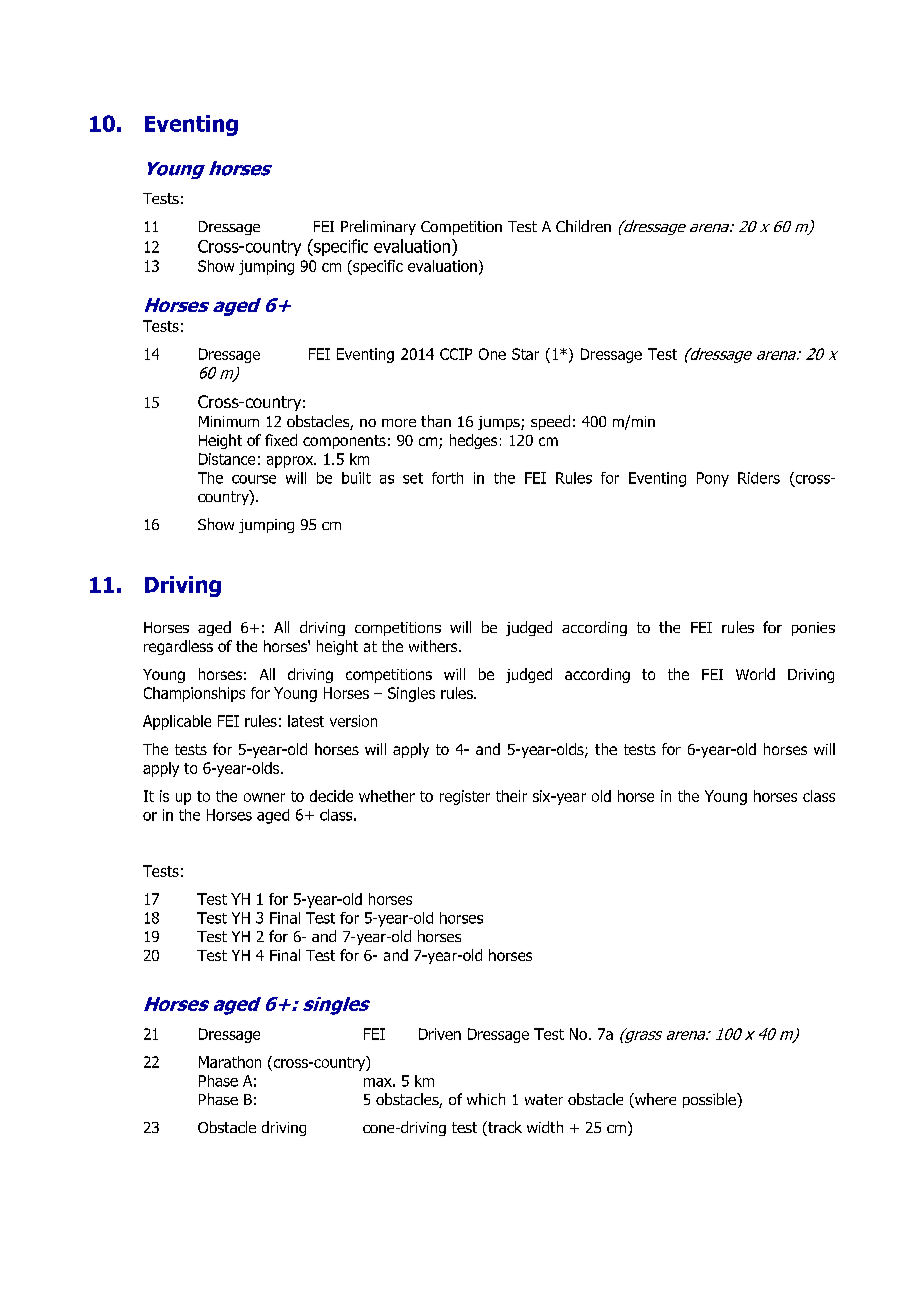 Image resolution: width=924 pixels, height=1308 pixels. Describe the element at coordinates (583, 226) in the page. I see `Children` at that location.
